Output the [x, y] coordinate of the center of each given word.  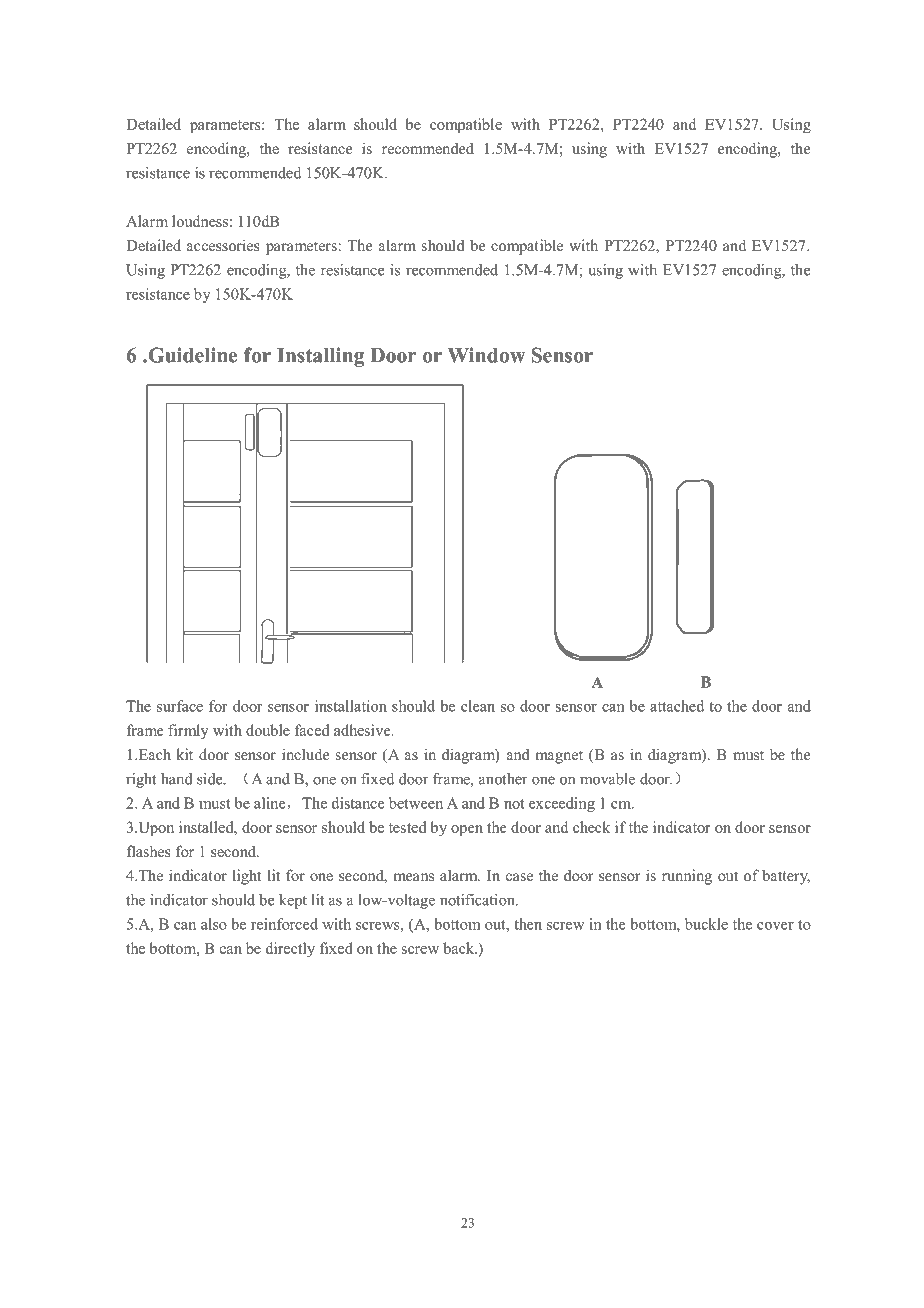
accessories [223, 245]
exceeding [562, 804]
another [503, 779]
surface [180, 706]
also [214, 924]
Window [486, 355]
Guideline [191, 355]
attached [677, 706]
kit [184, 754]
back [460, 948]
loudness [200, 221]
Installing [320, 357]
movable [607, 779]
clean [478, 706]
